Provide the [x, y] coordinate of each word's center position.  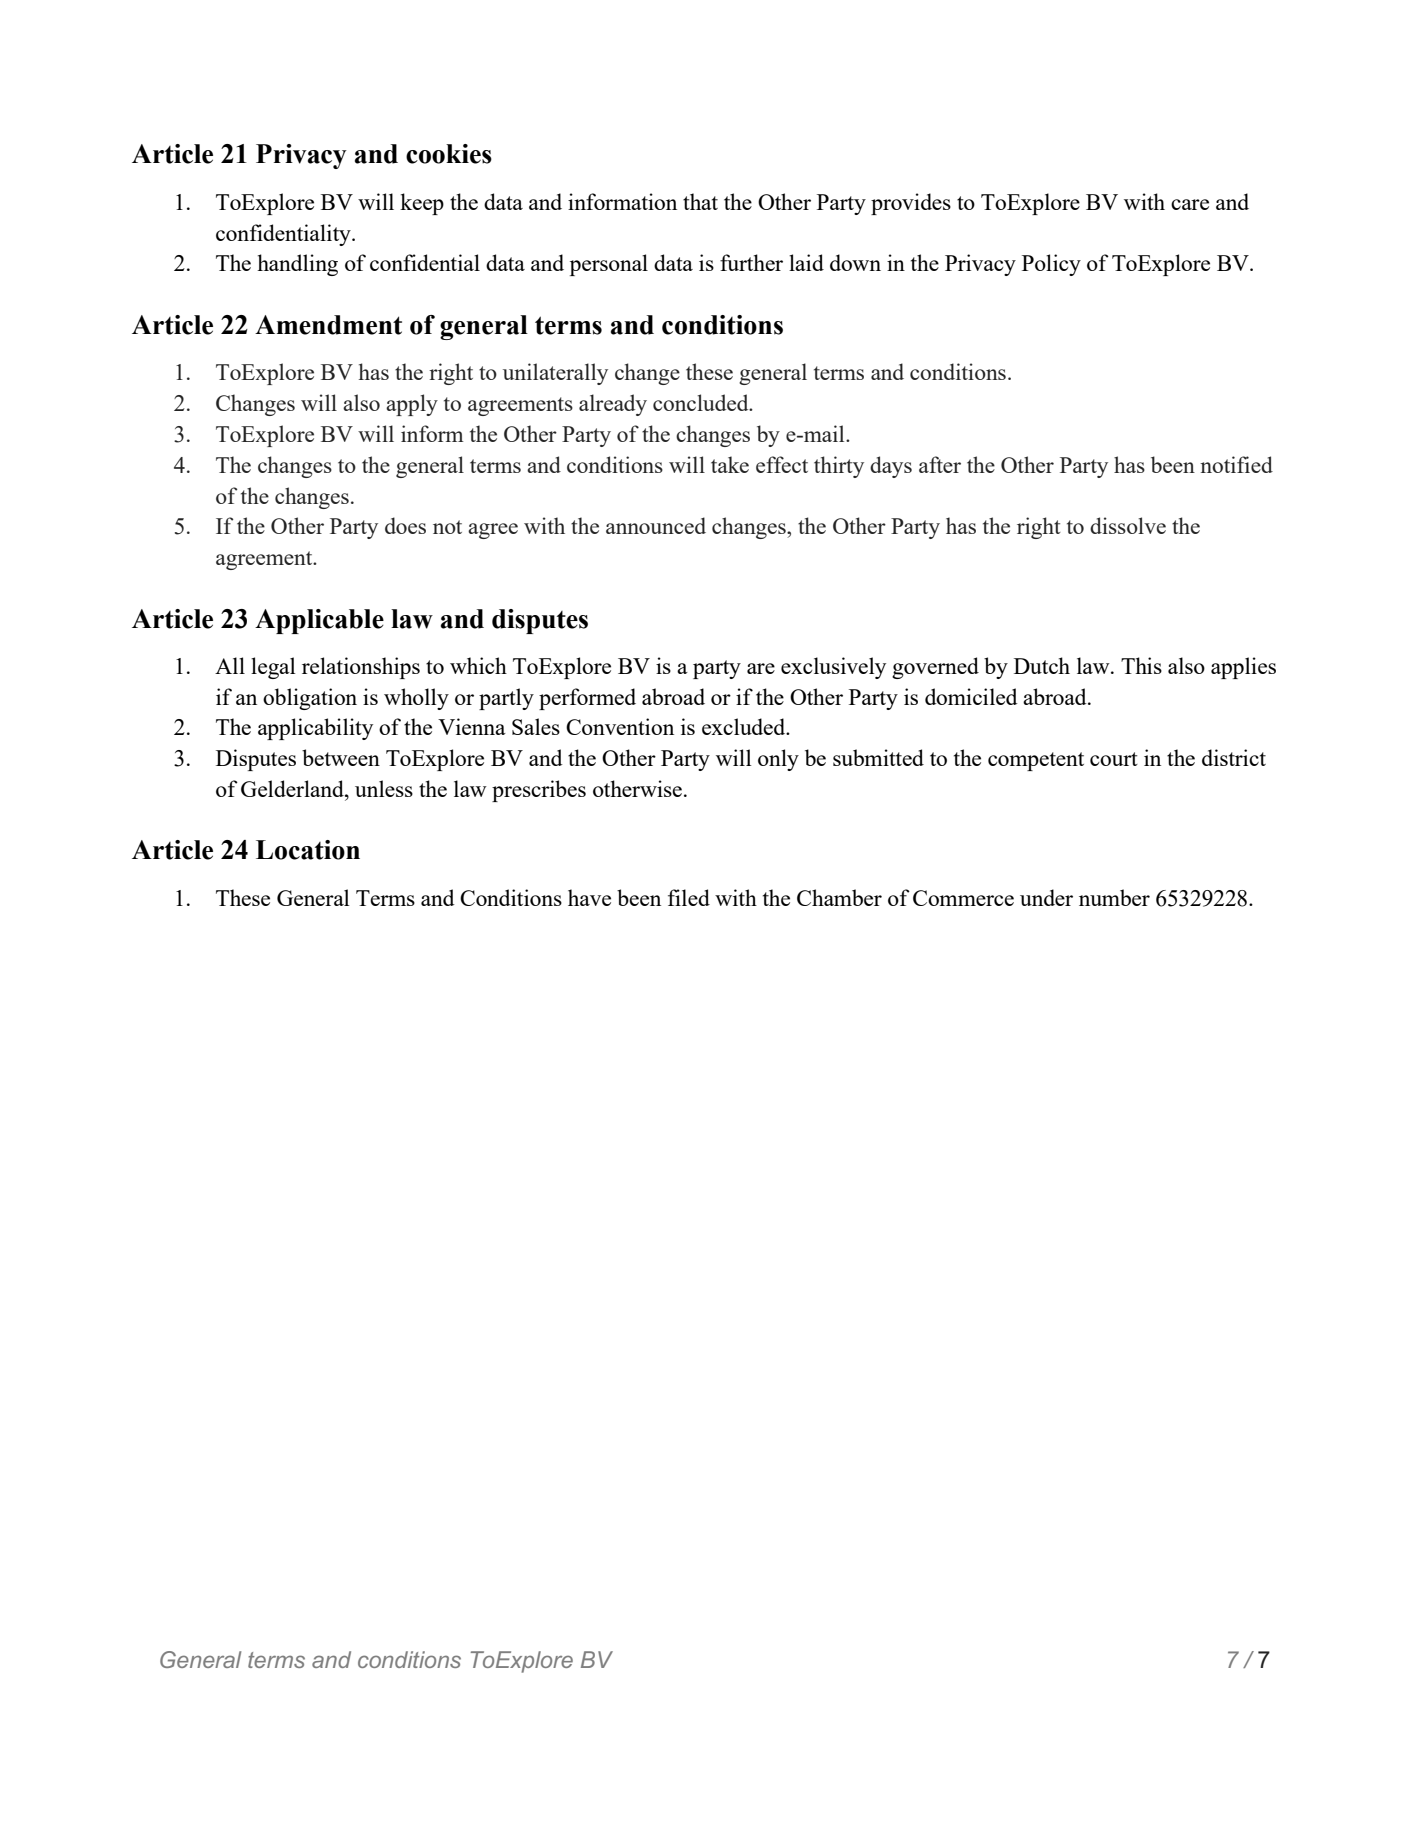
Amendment [328, 325]
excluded [745, 726]
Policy [1051, 265]
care [1190, 204]
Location [308, 850]
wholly [416, 699]
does [405, 525]
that [700, 201]
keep [422, 204]
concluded [702, 402]
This [1141, 665]
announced [656, 525]
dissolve [1128, 525]
